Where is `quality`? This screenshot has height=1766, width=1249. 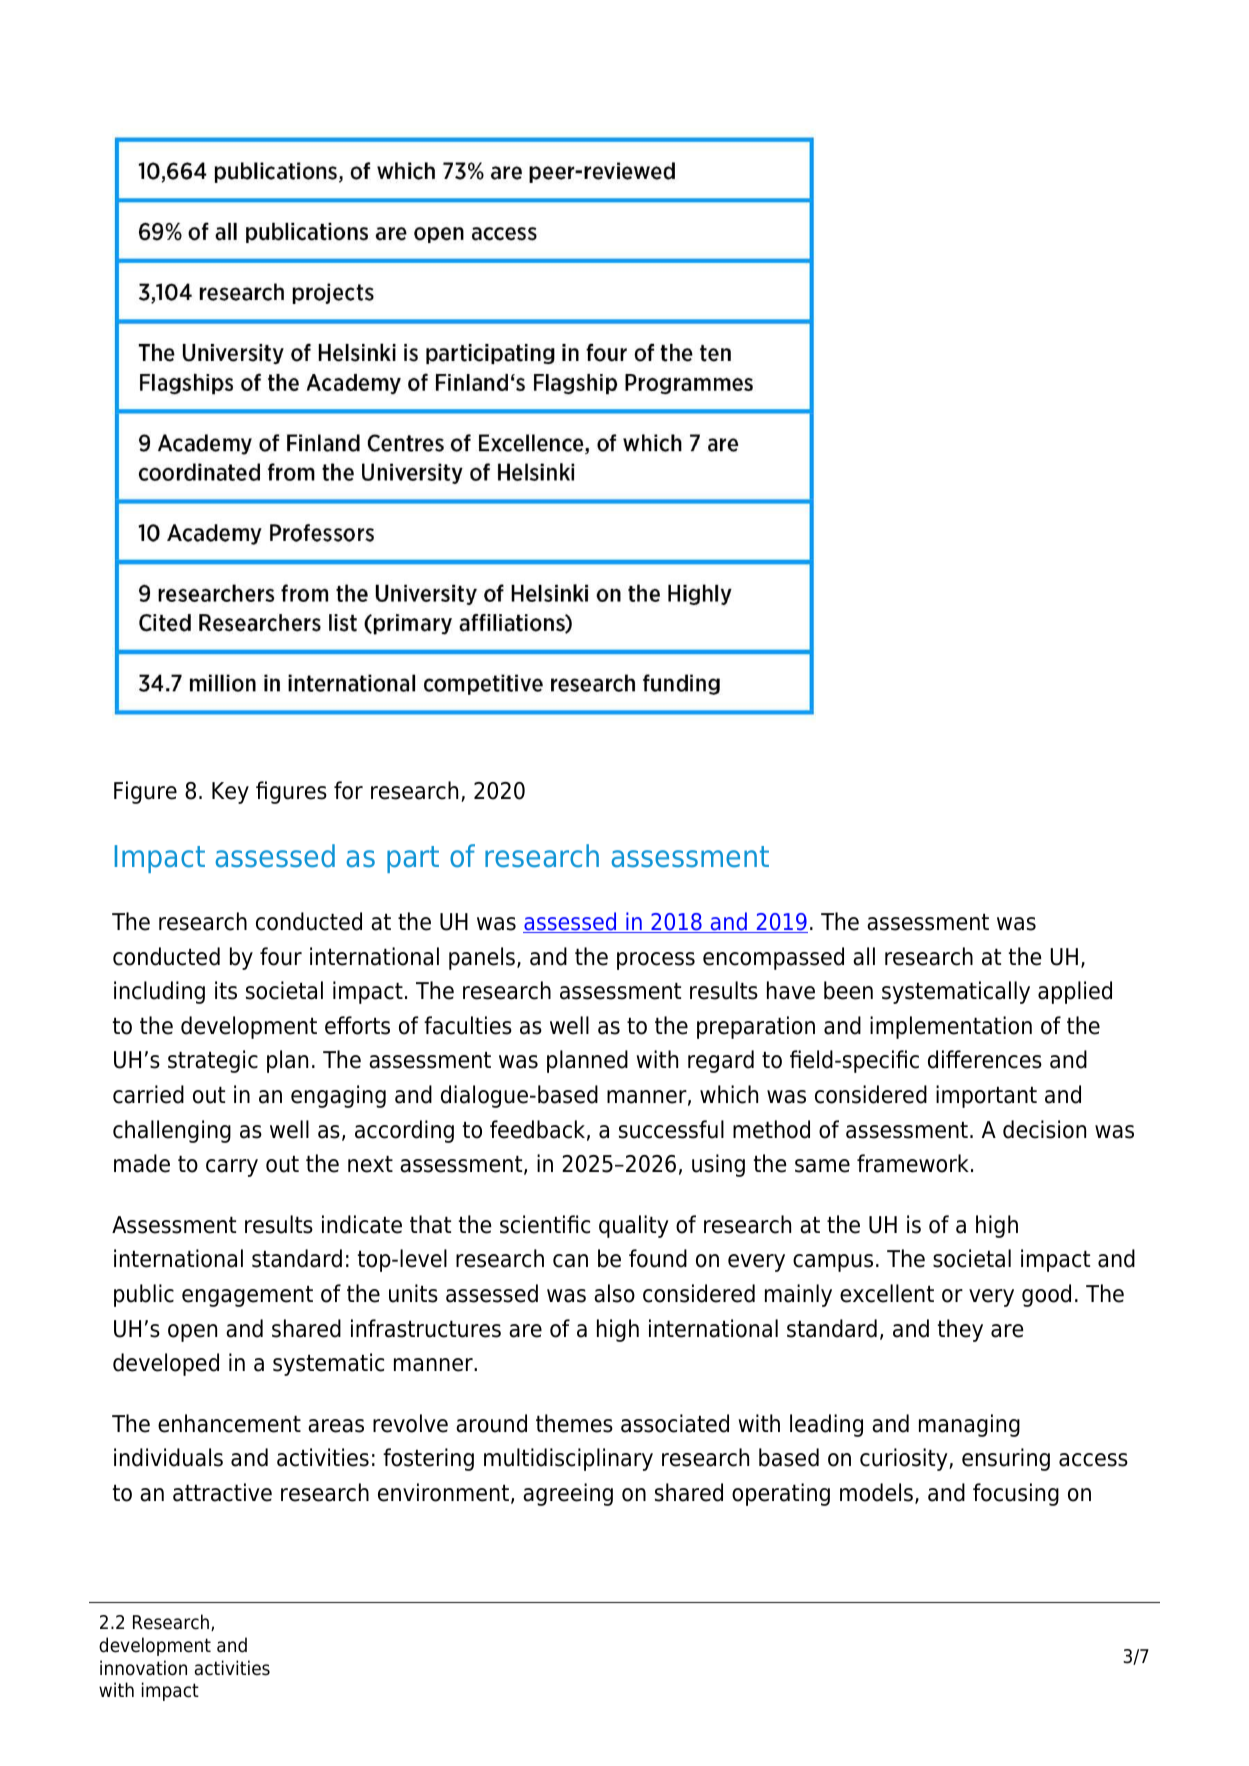 quality is located at coordinates (634, 1226).
